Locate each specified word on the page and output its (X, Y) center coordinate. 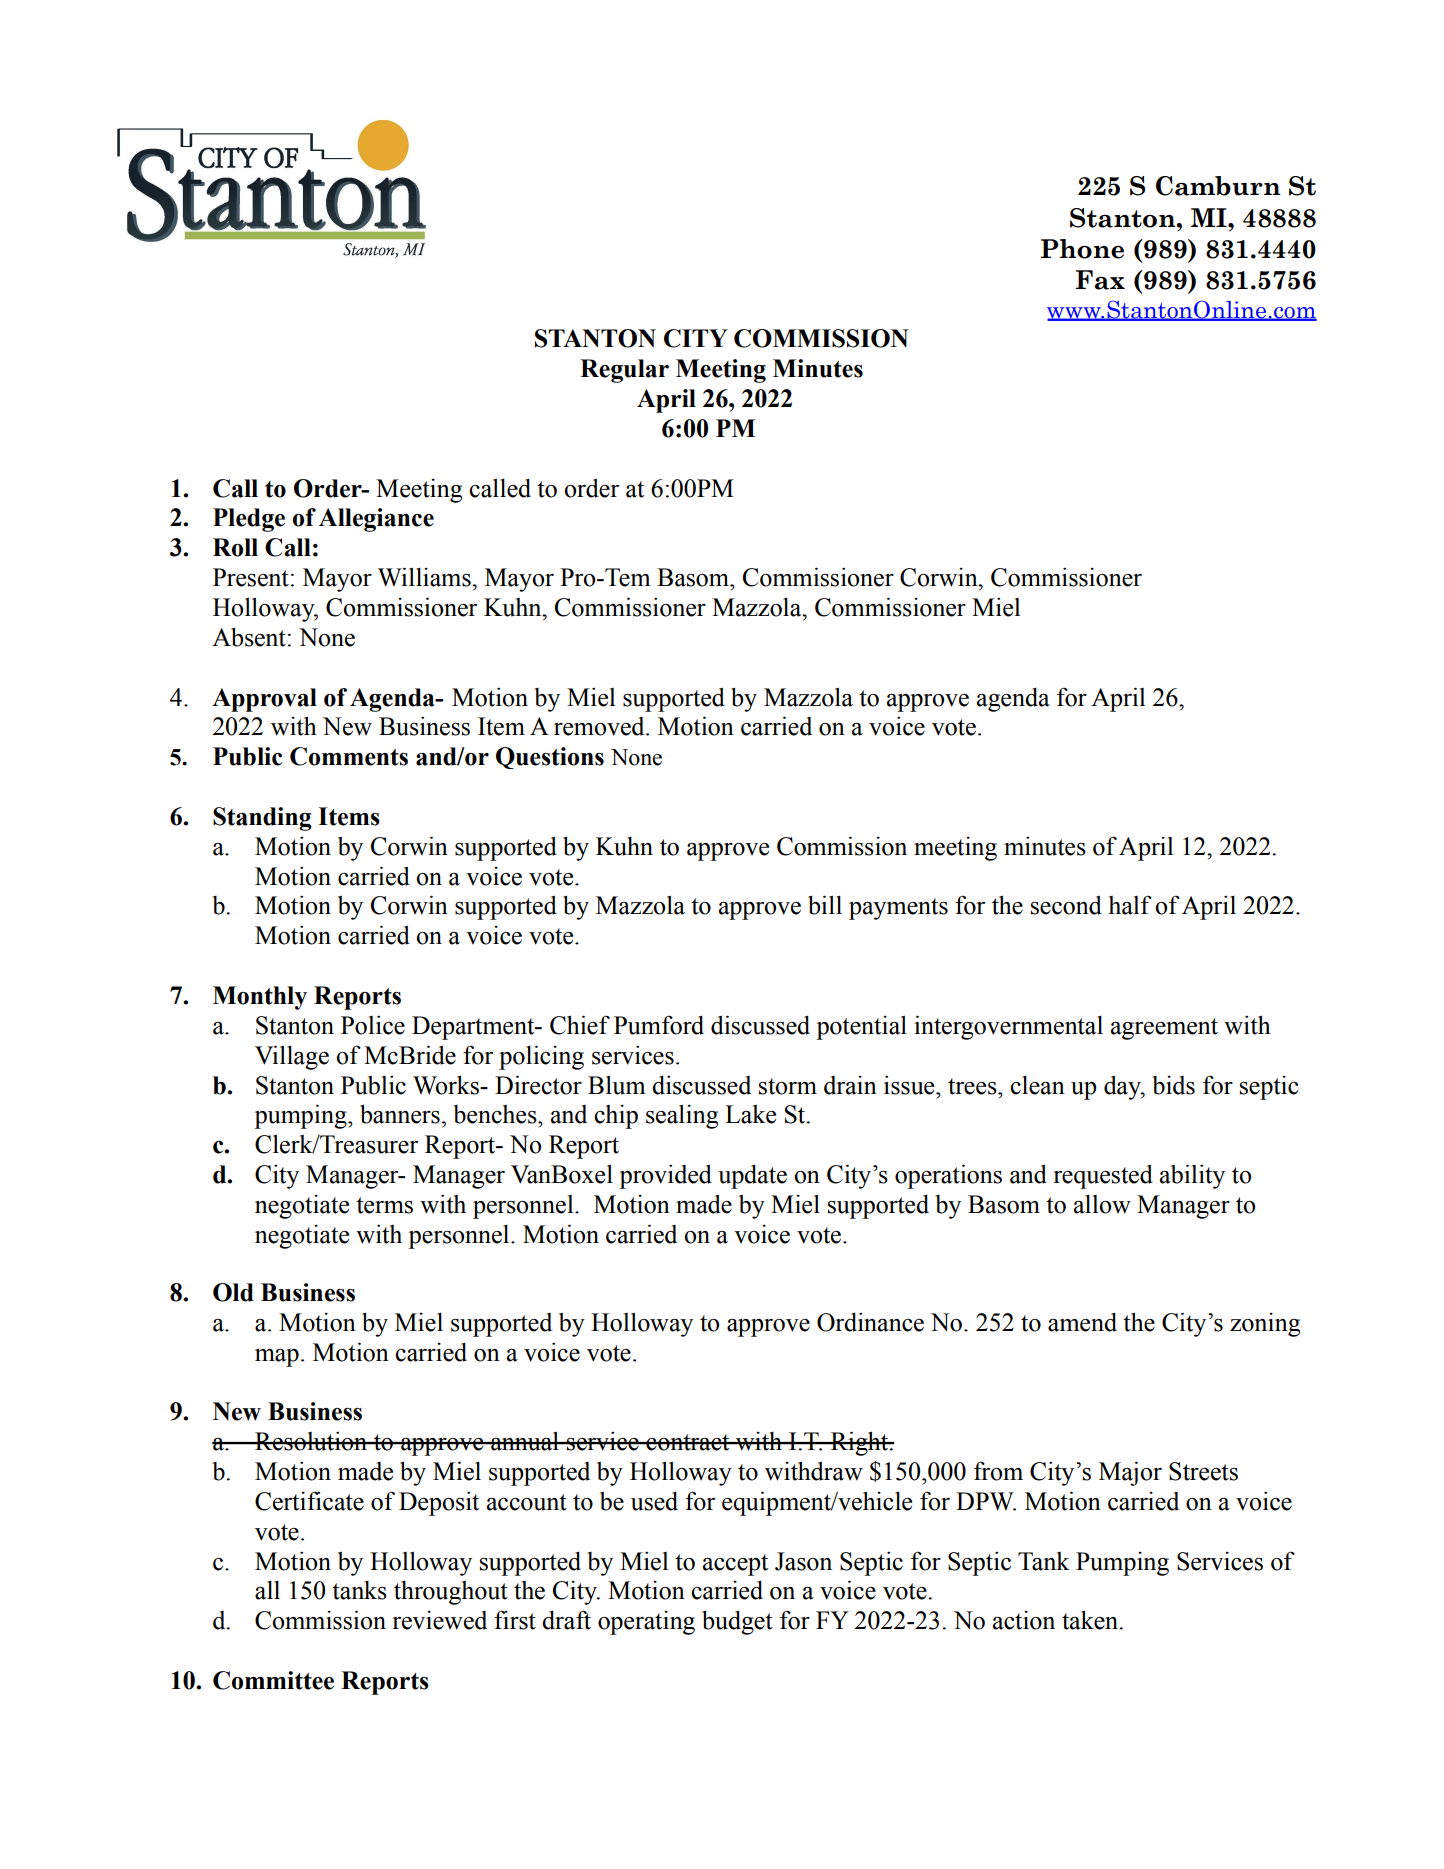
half (1130, 905)
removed (600, 726)
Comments (349, 756)
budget (737, 1622)
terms (384, 1205)
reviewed (439, 1620)
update (752, 1176)
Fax (1100, 280)
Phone (1082, 249)
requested (1103, 1177)
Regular (624, 371)
